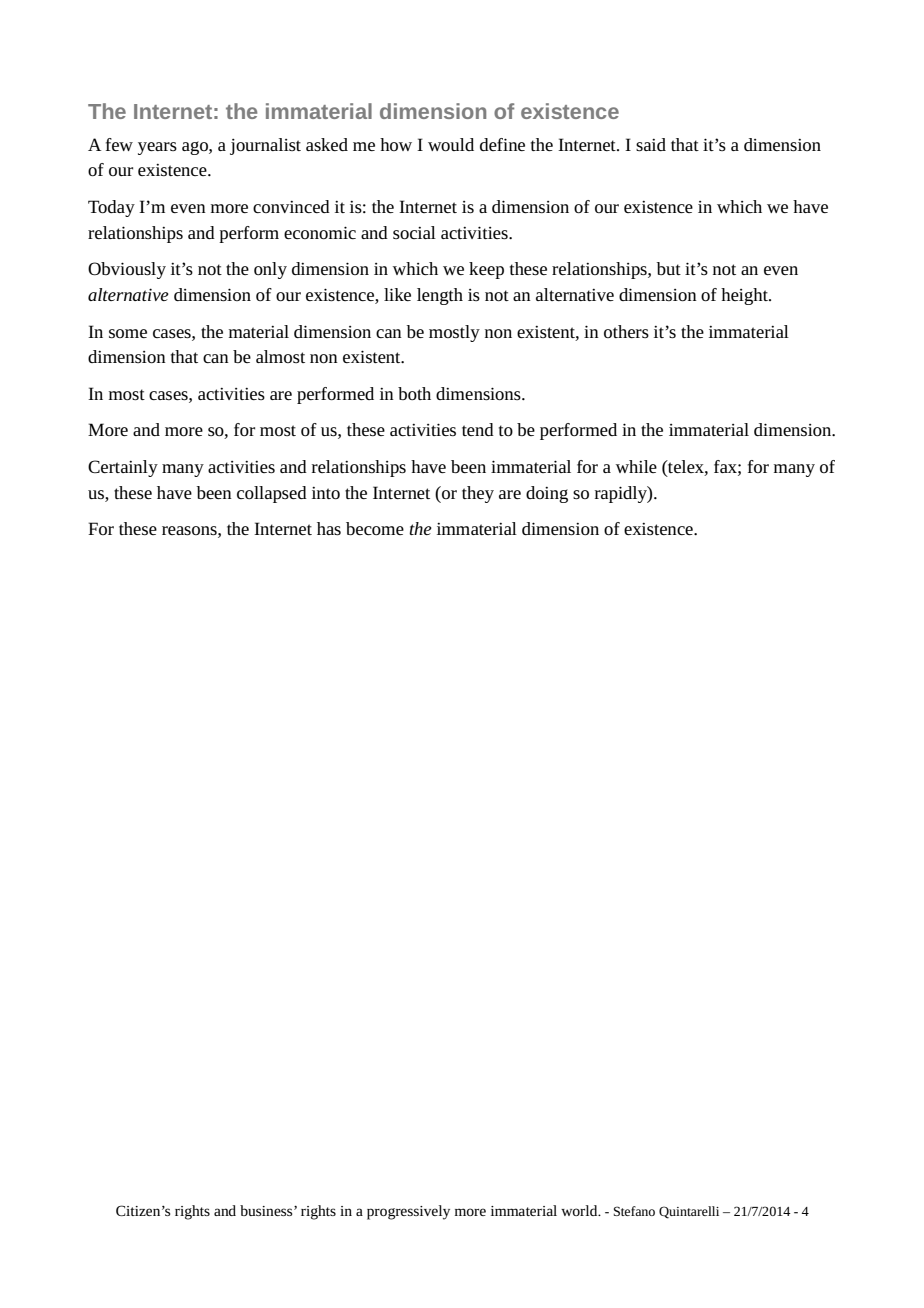 The height and width of the screenshot is (1308, 924). Describe the element at coordinates (267, 1210) in the screenshot. I see `business` at that location.
